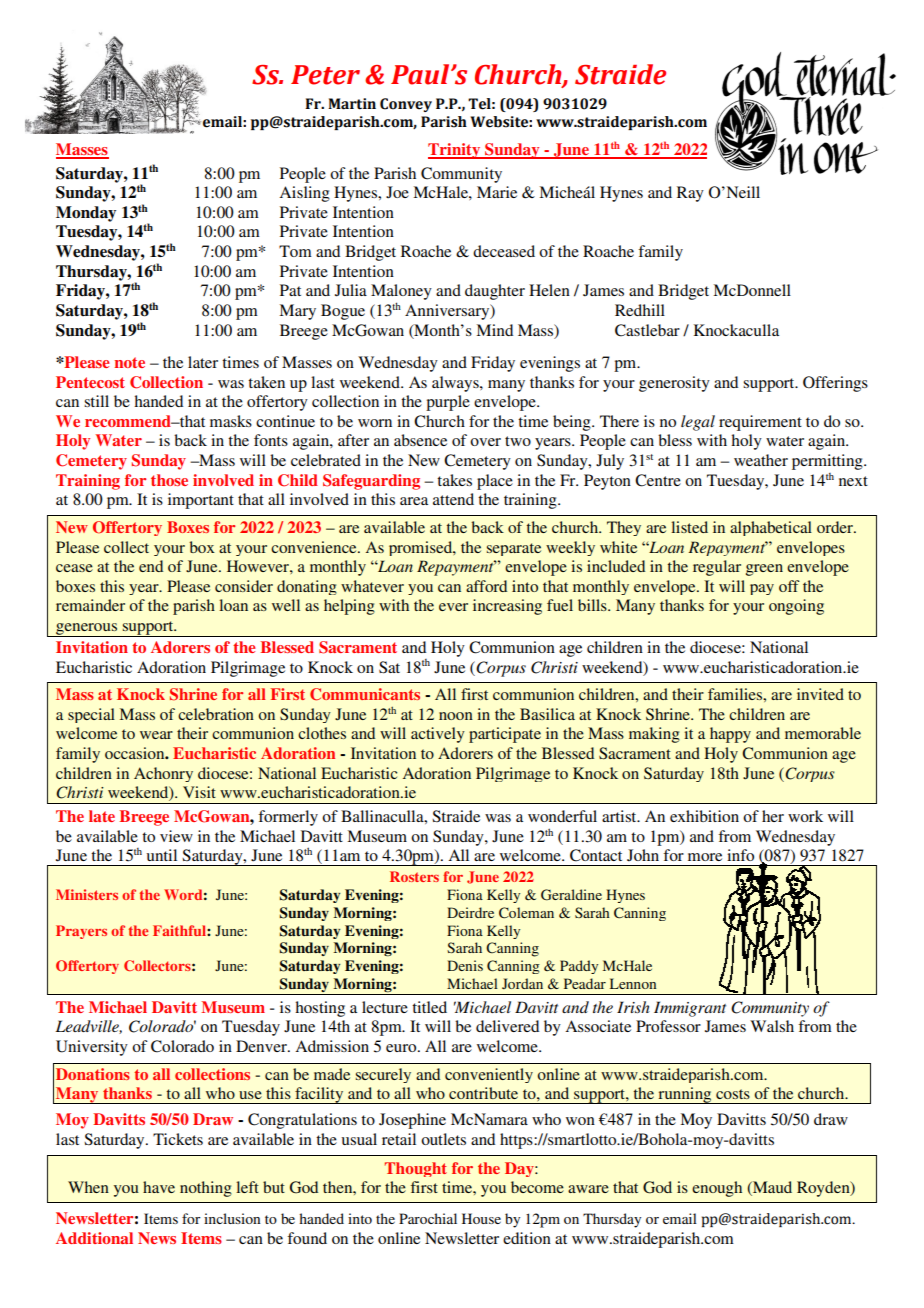 This screenshot has width=924, height=1308. I want to click on have, so click(159, 1187).
